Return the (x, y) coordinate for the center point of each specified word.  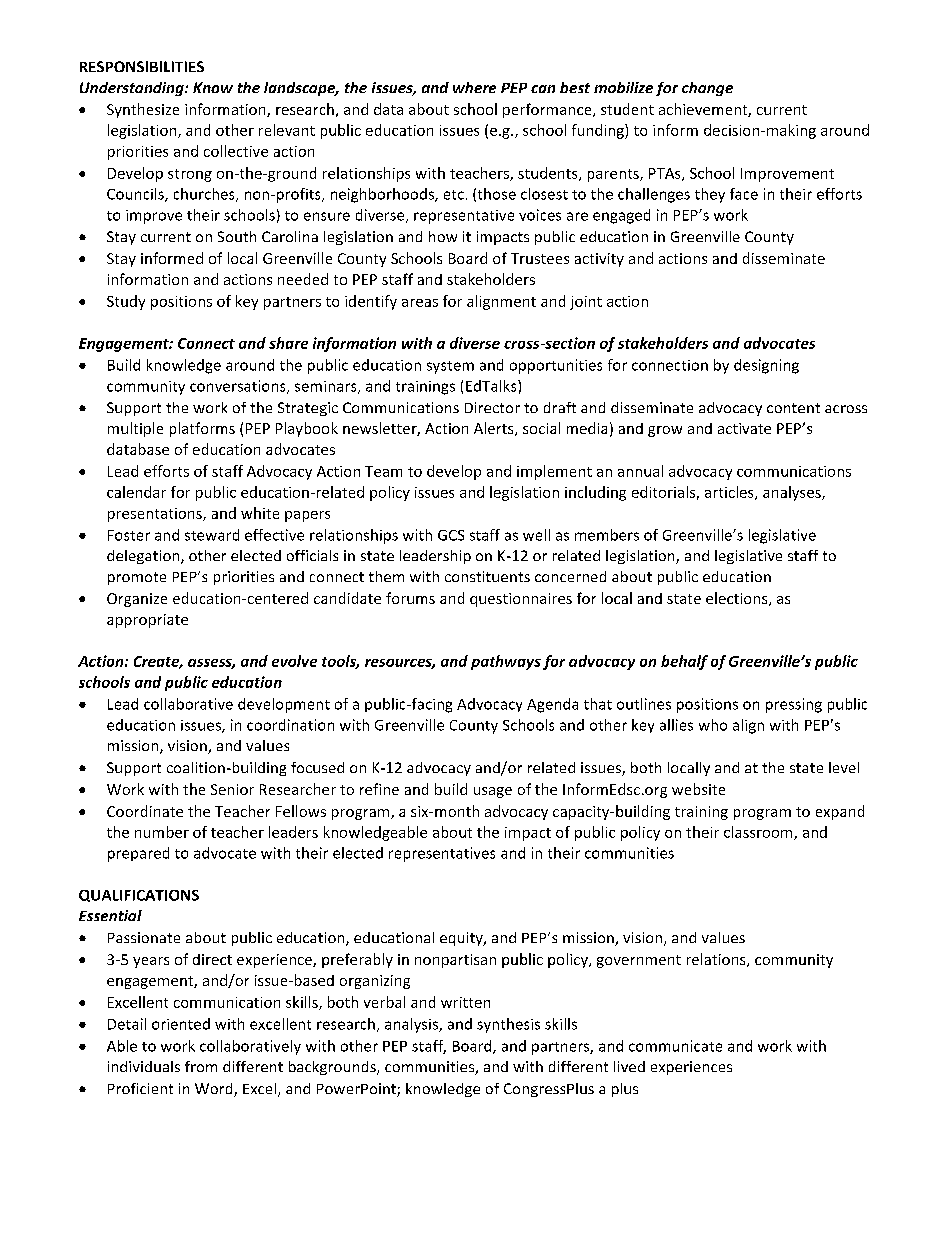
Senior (232, 789)
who (713, 725)
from (201, 1066)
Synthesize (143, 110)
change (707, 89)
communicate (675, 1046)
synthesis (508, 1025)
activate (744, 428)
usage (493, 792)
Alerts (495, 429)
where (474, 87)
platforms (202, 429)
